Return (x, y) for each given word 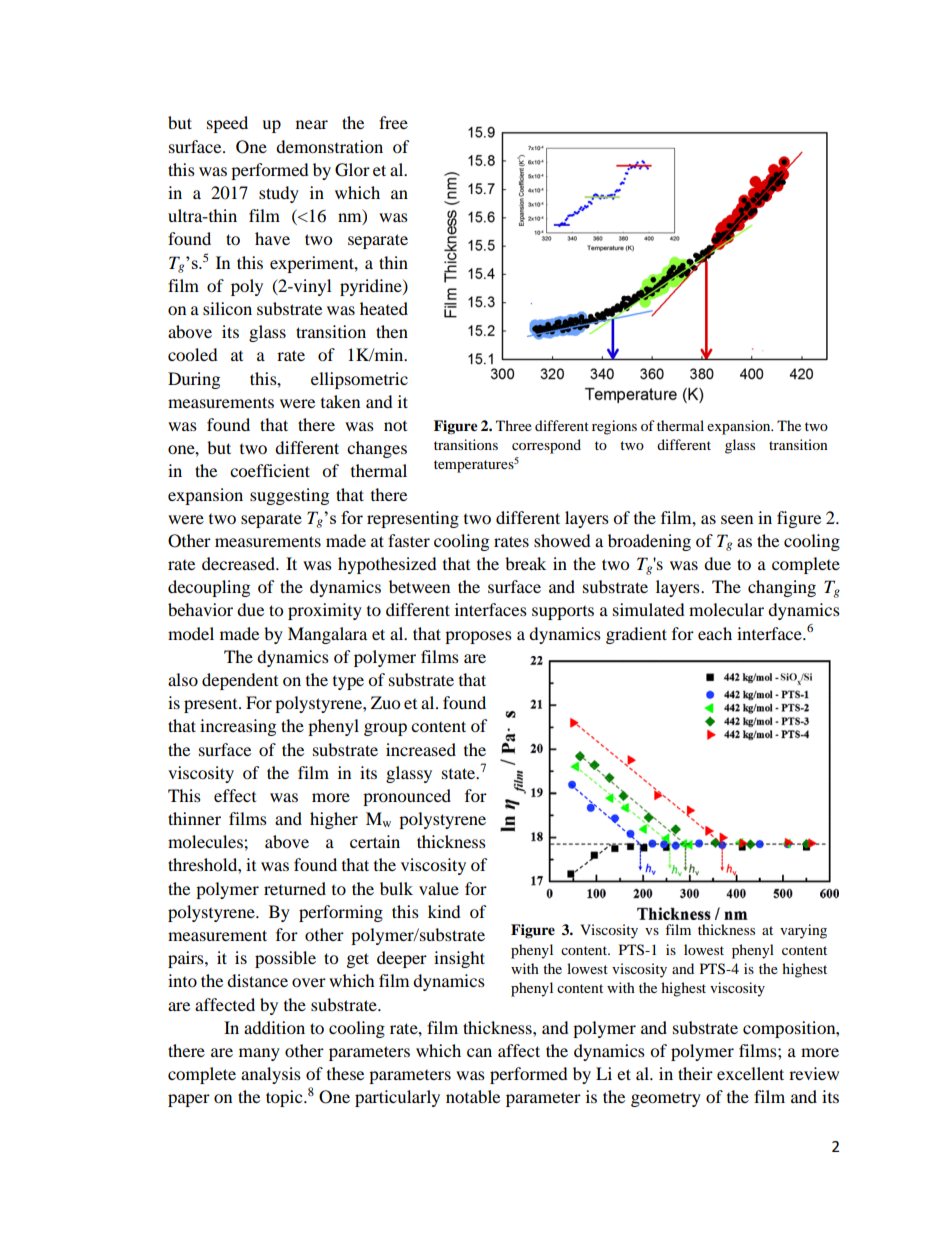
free (393, 122)
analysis (271, 1075)
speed (227, 124)
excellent (750, 1073)
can (479, 1052)
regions (614, 427)
